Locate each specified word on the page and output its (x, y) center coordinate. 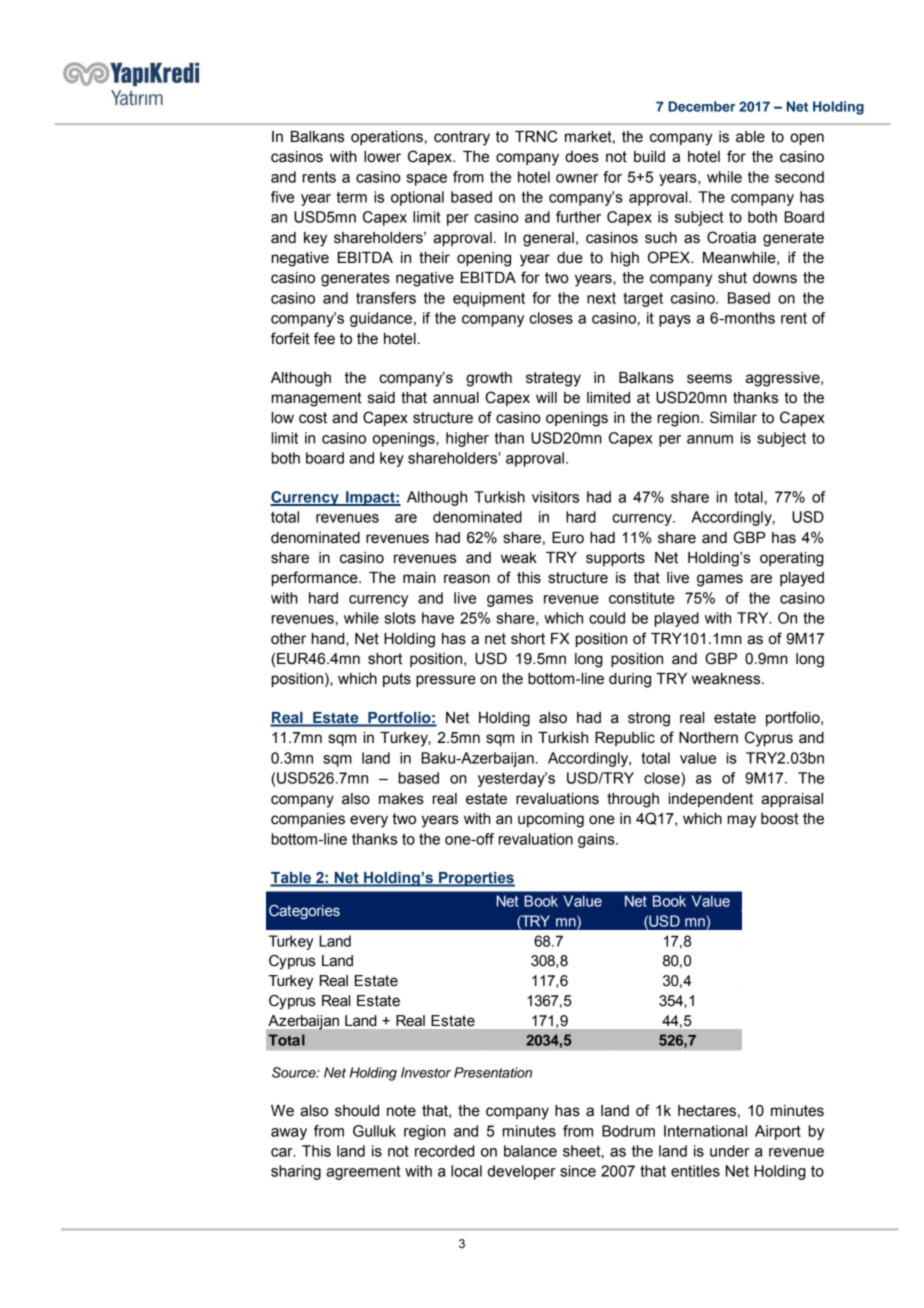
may (742, 821)
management (317, 399)
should (357, 1111)
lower (382, 157)
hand (329, 639)
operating (792, 559)
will (546, 397)
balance (530, 1151)
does (582, 157)
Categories (304, 912)
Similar (733, 417)
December (701, 106)
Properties (476, 879)
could (607, 618)
